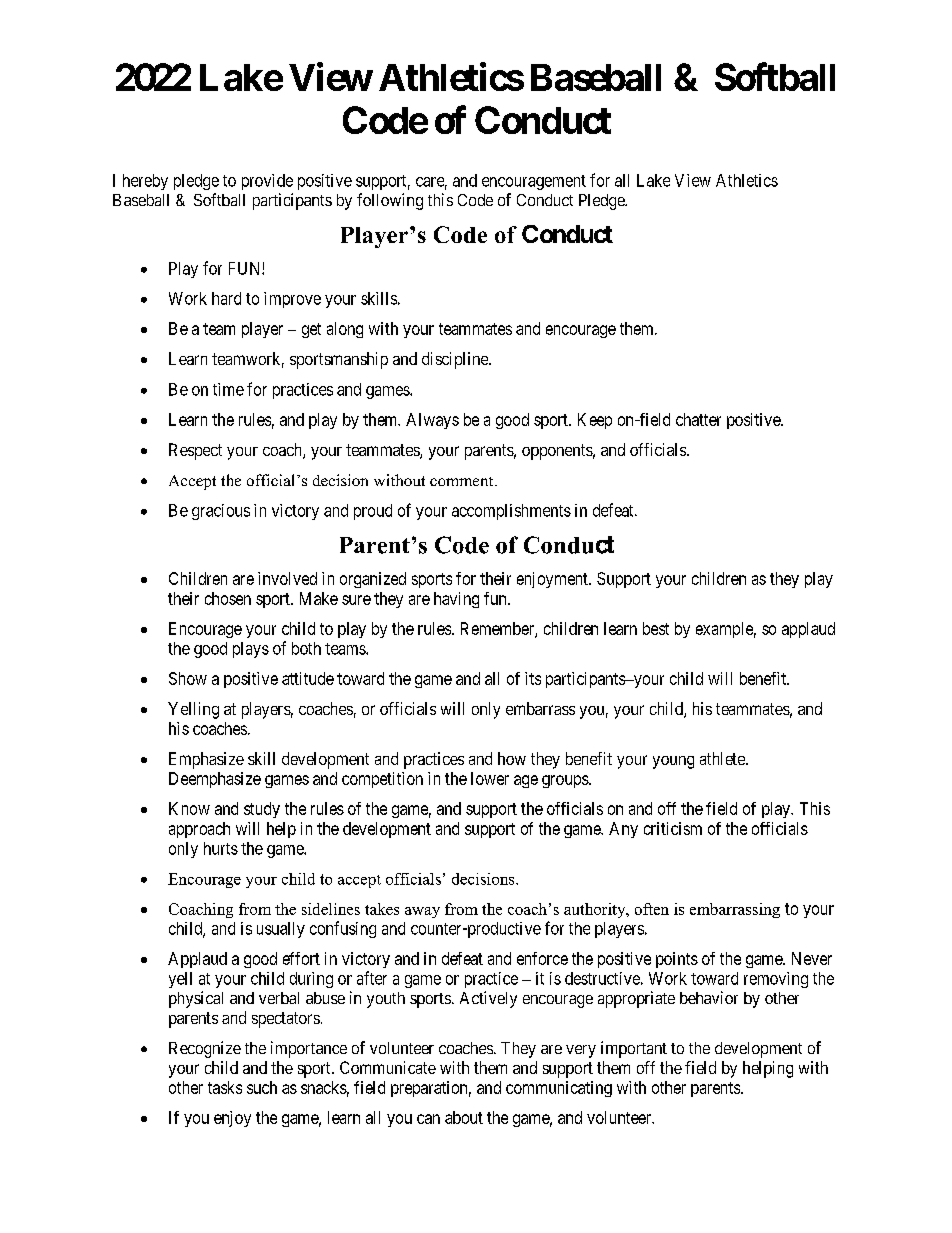  I want to click on following, so click(390, 201).
